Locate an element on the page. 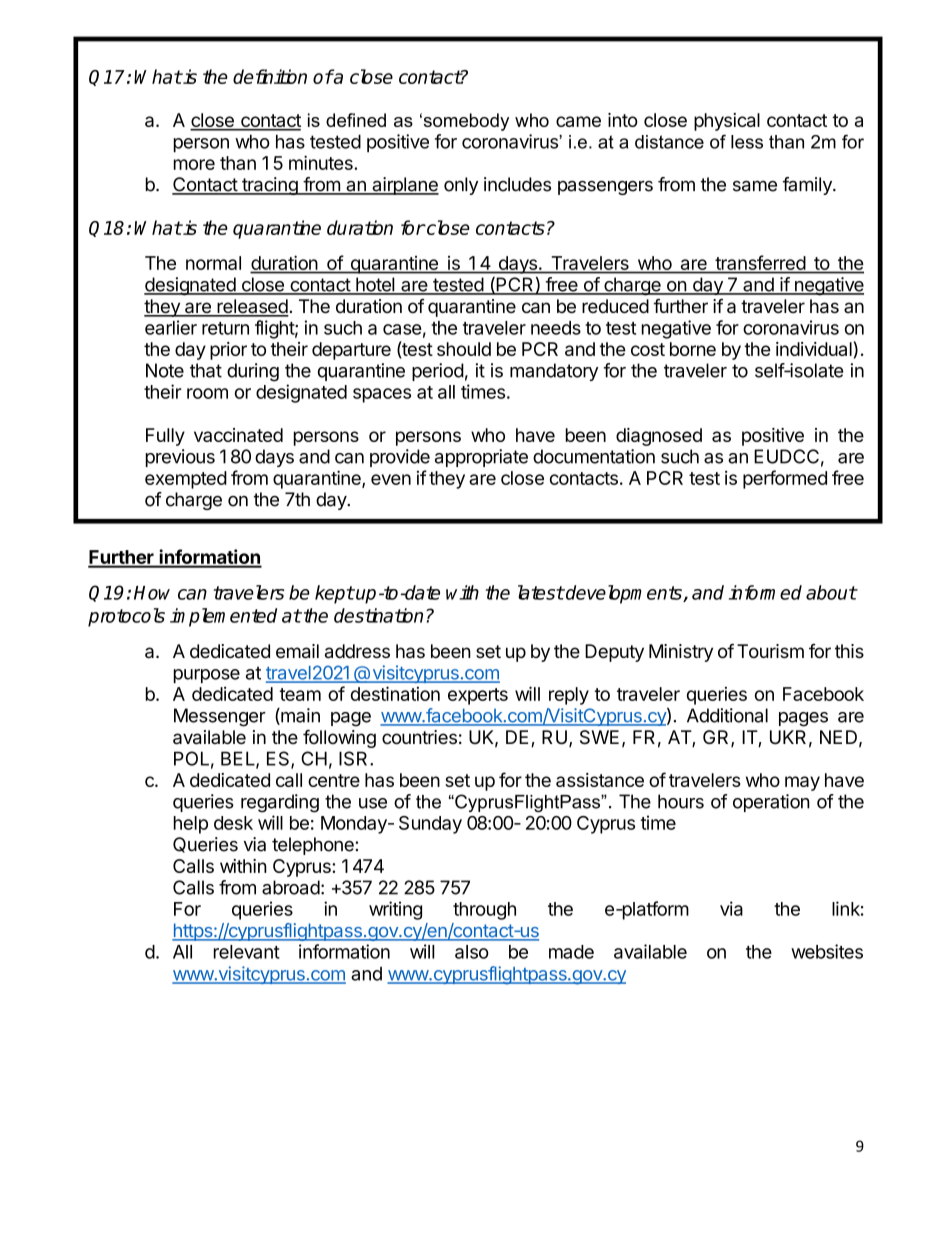 This document has width=952, height=1233. physical is located at coordinates (727, 122).
